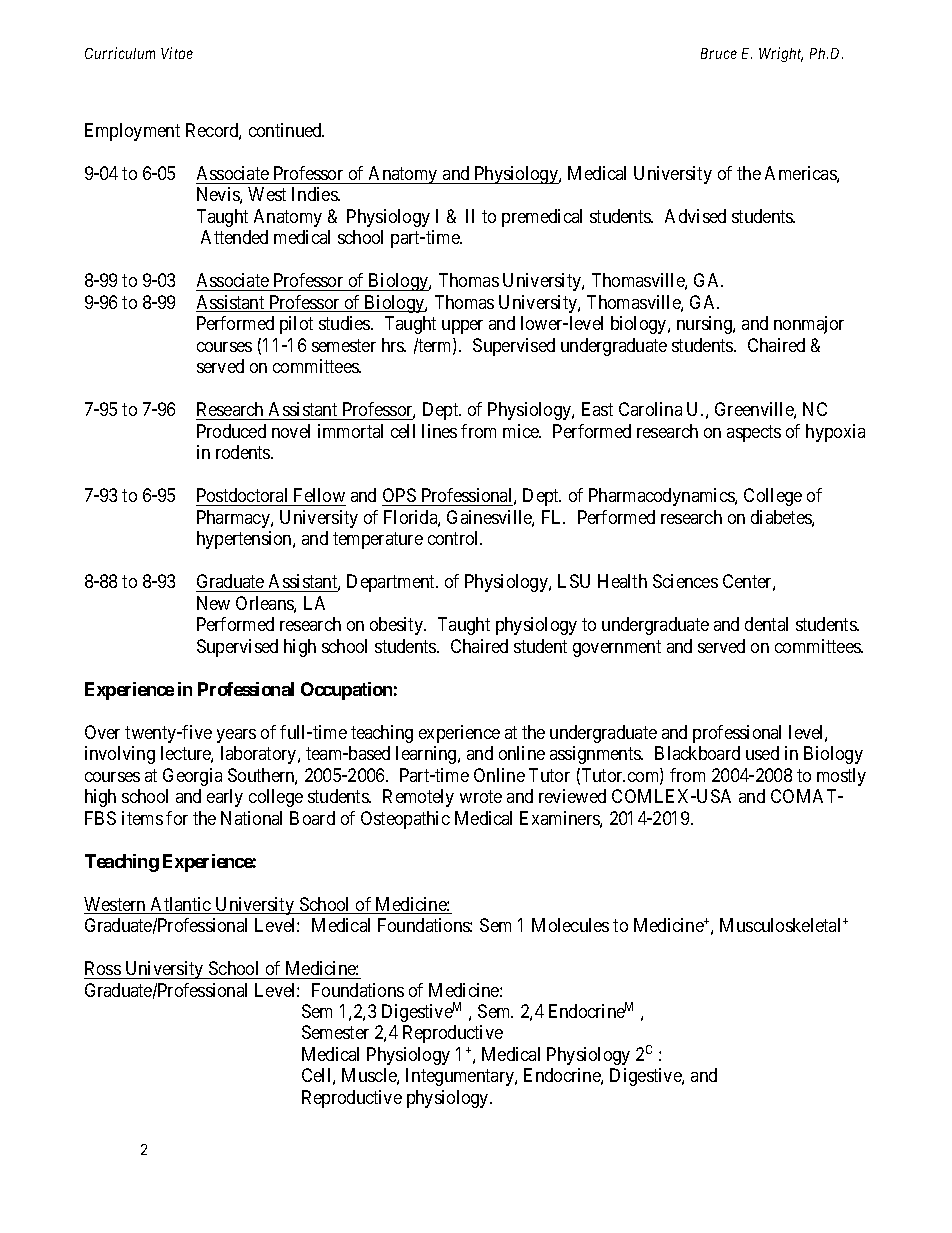  What do you see at coordinates (705, 325) in the image?
I see `nursing` at bounding box center [705, 325].
